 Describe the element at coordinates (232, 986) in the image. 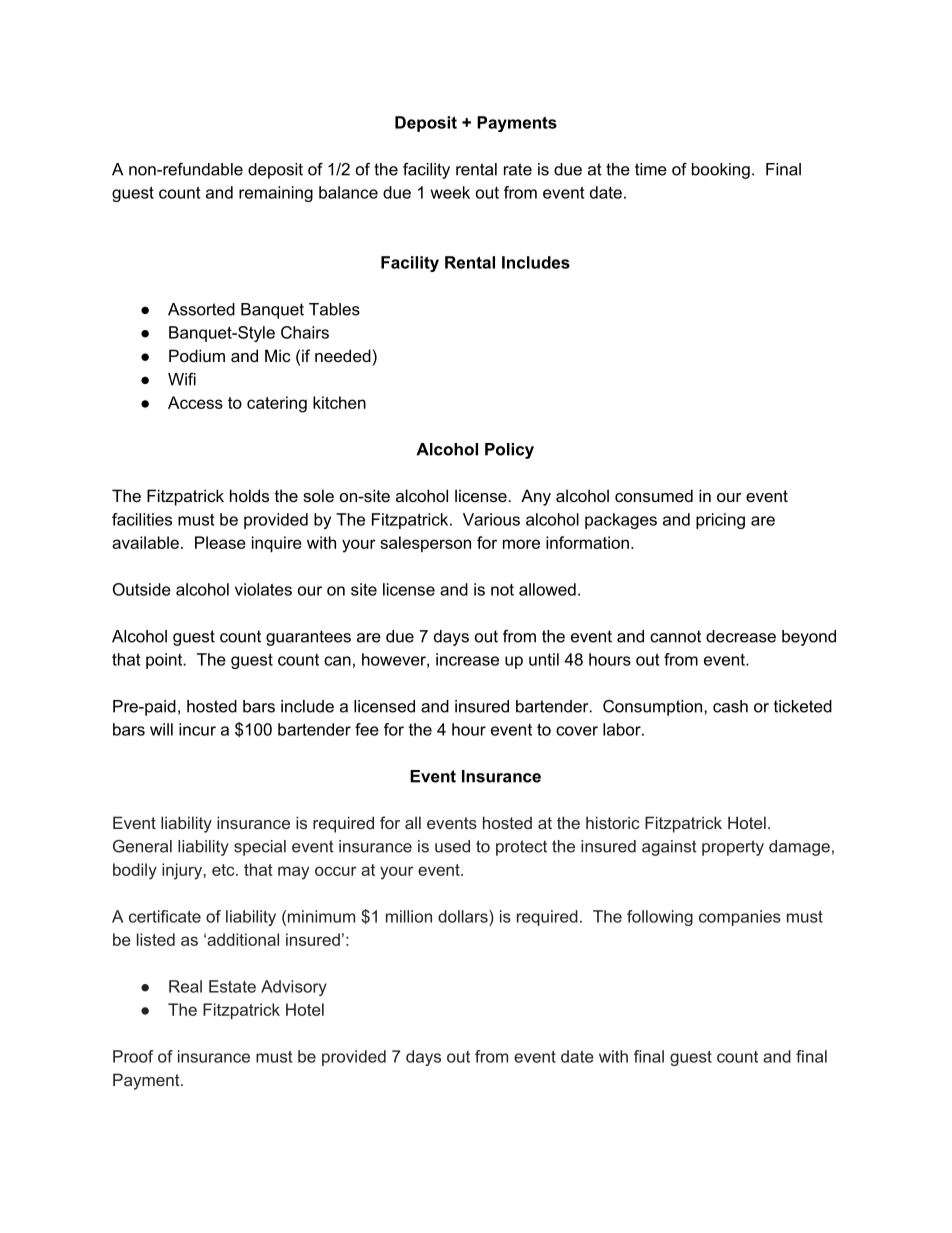

I see `Estate` at that location.
